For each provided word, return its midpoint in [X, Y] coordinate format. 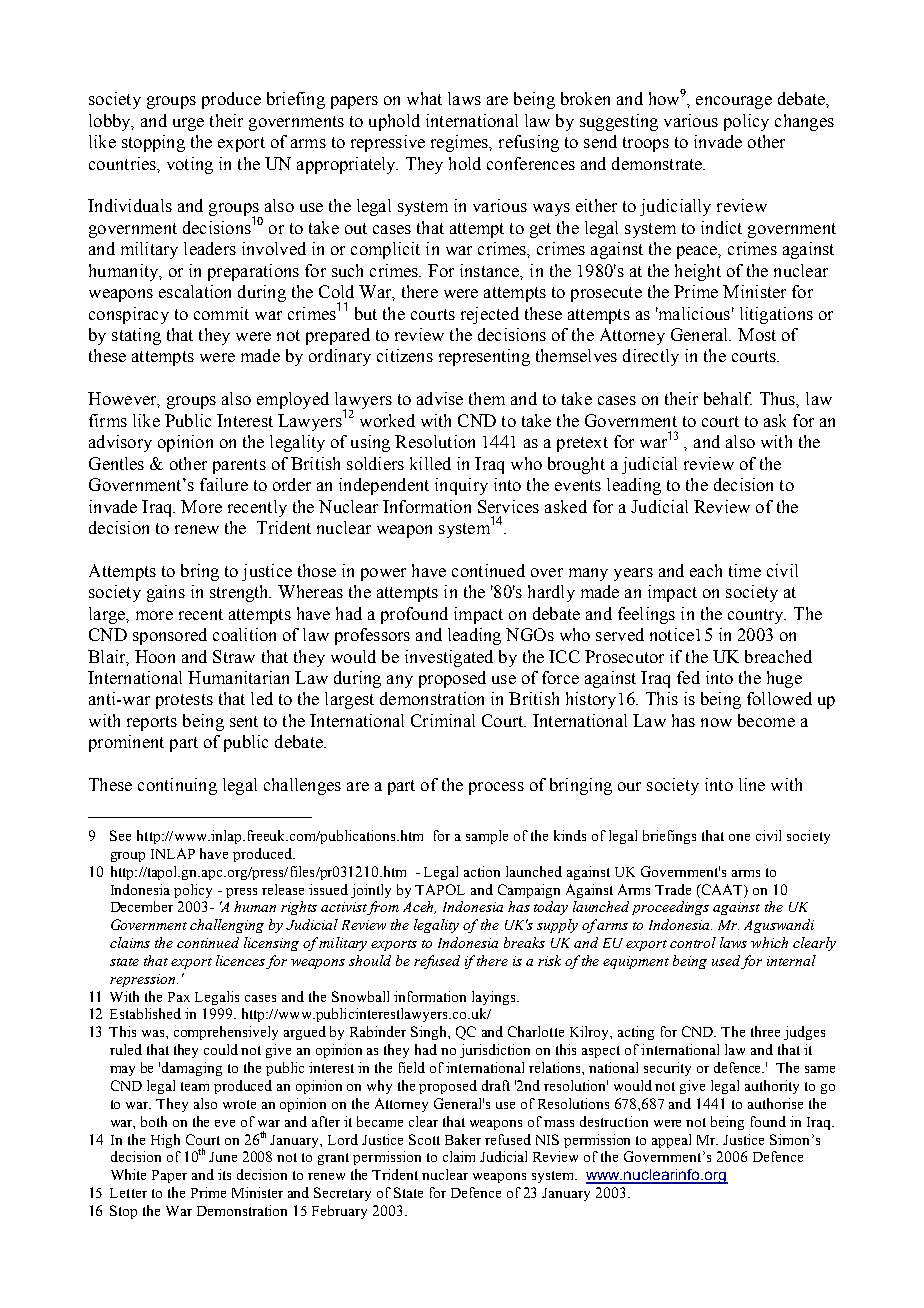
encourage [734, 102]
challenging [227, 926]
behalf [728, 398]
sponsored [170, 636]
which [769, 942]
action [482, 871]
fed [688, 677]
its [224, 1174]
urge [188, 124]
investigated [449, 658]
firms [108, 420]
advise [440, 398]
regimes [461, 143]
